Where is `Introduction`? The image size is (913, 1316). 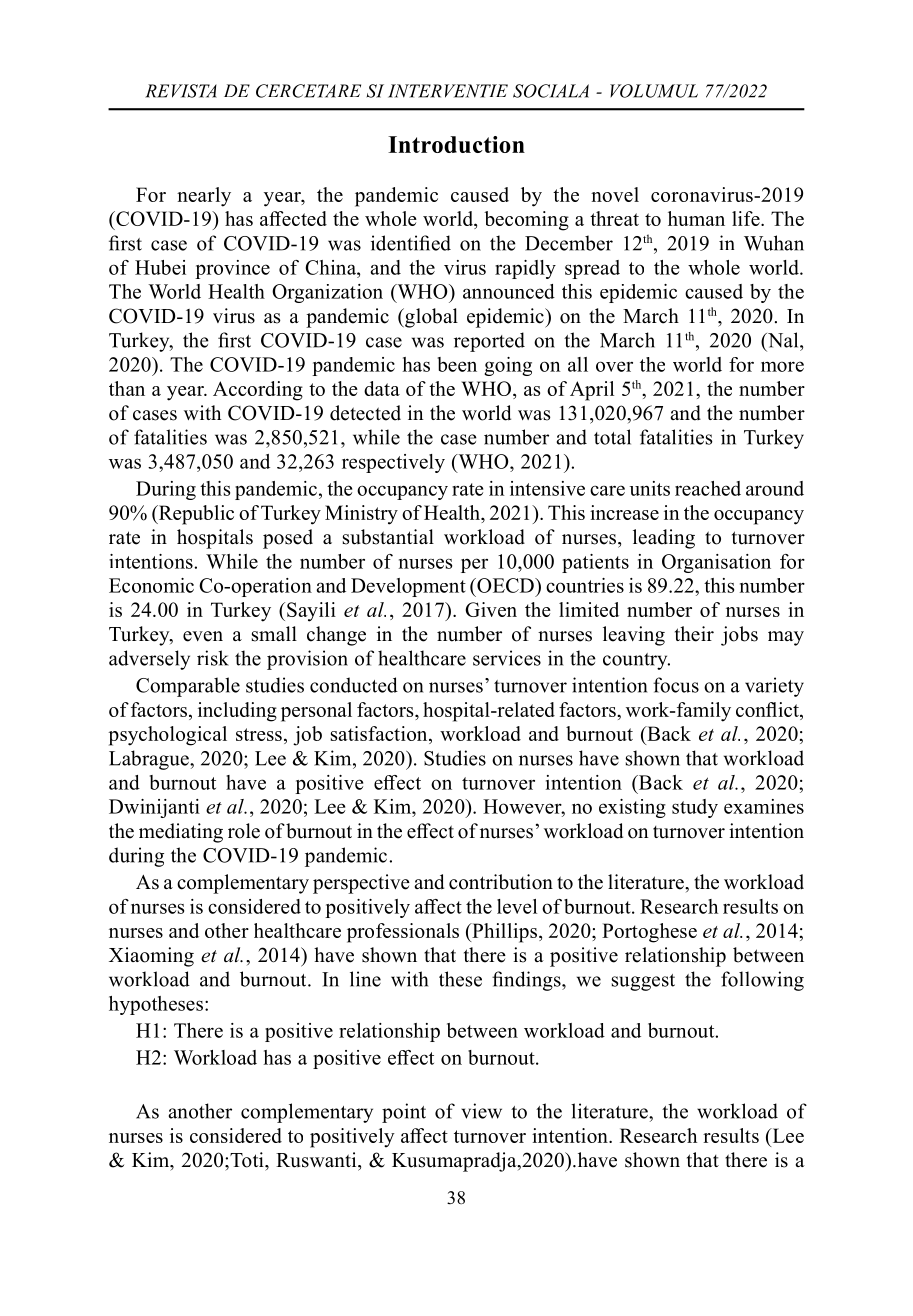
Introduction is located at coordinates (456, 144).
